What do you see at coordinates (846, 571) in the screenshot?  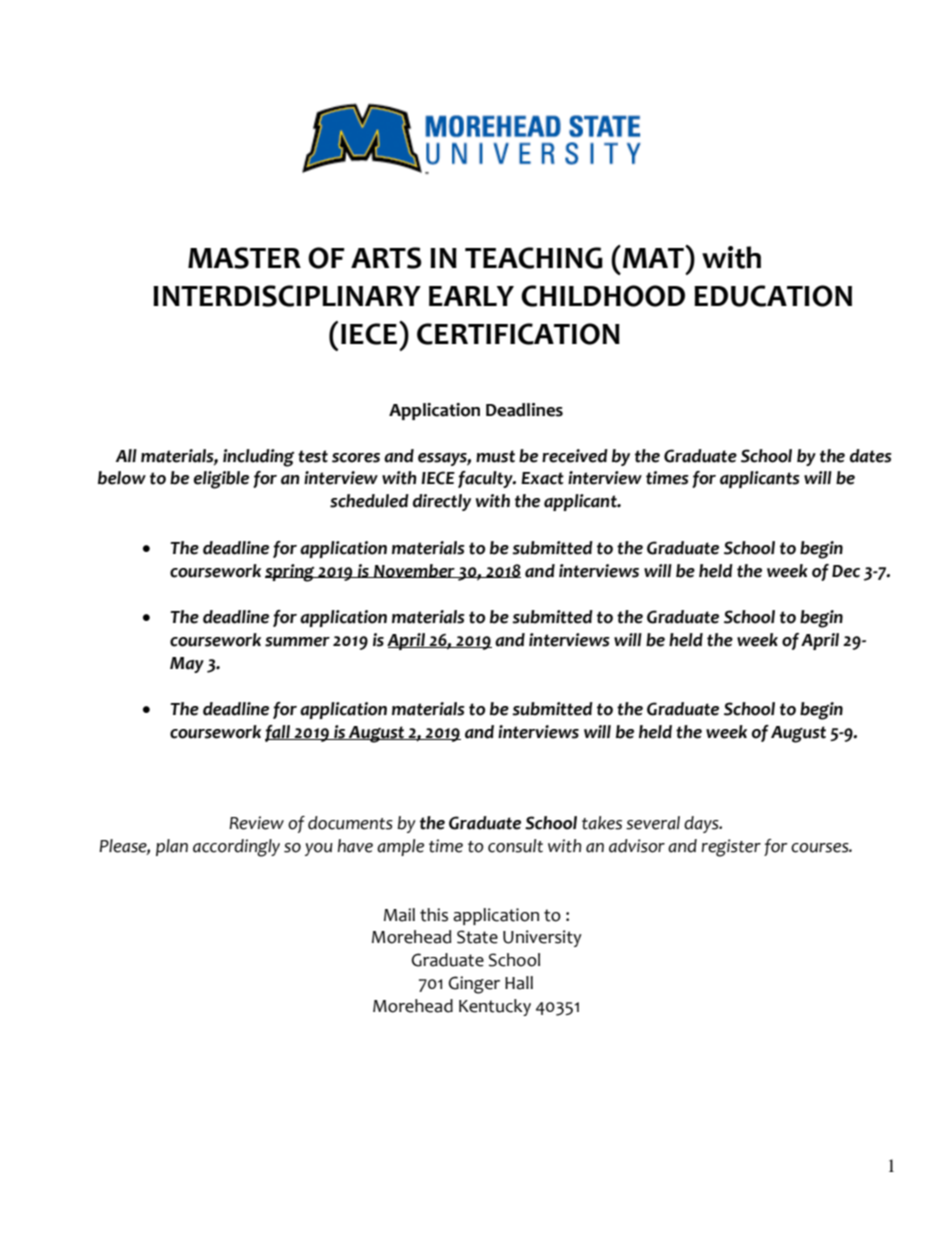 I see `Dec` at bounding box center [846, 571].
